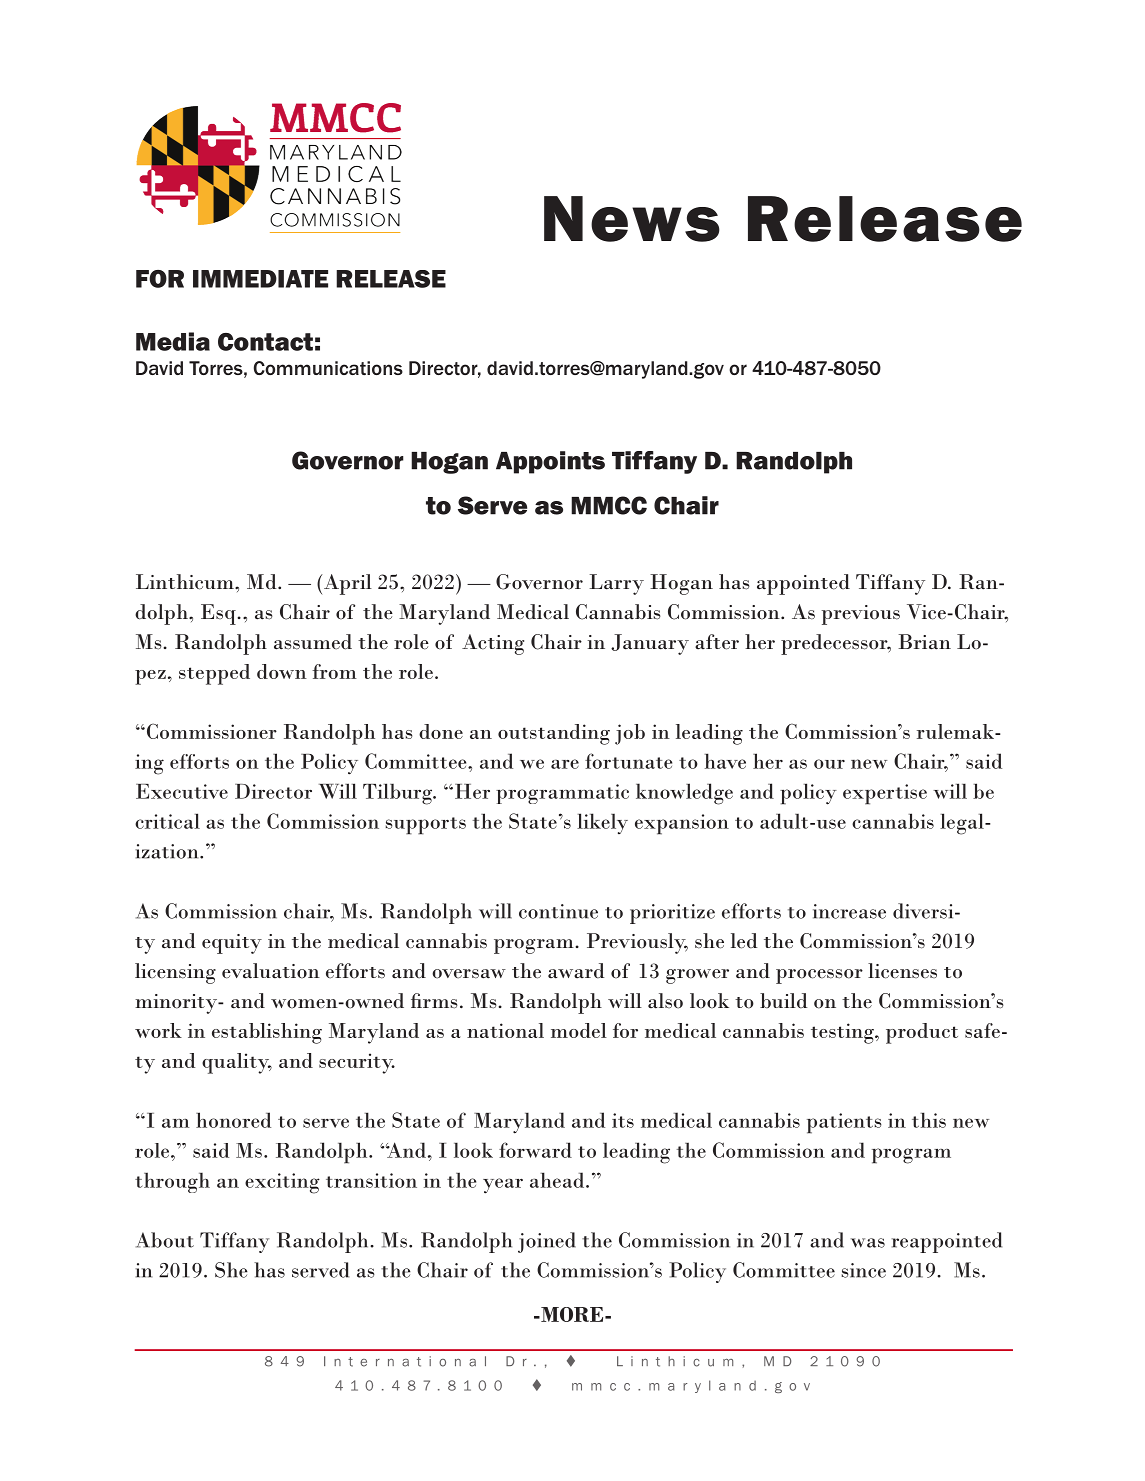 This image has height=1481, width=1145. What do you see at coordinates (632, 219) in the image?
I see `News` at bounding box center [632, 219].
